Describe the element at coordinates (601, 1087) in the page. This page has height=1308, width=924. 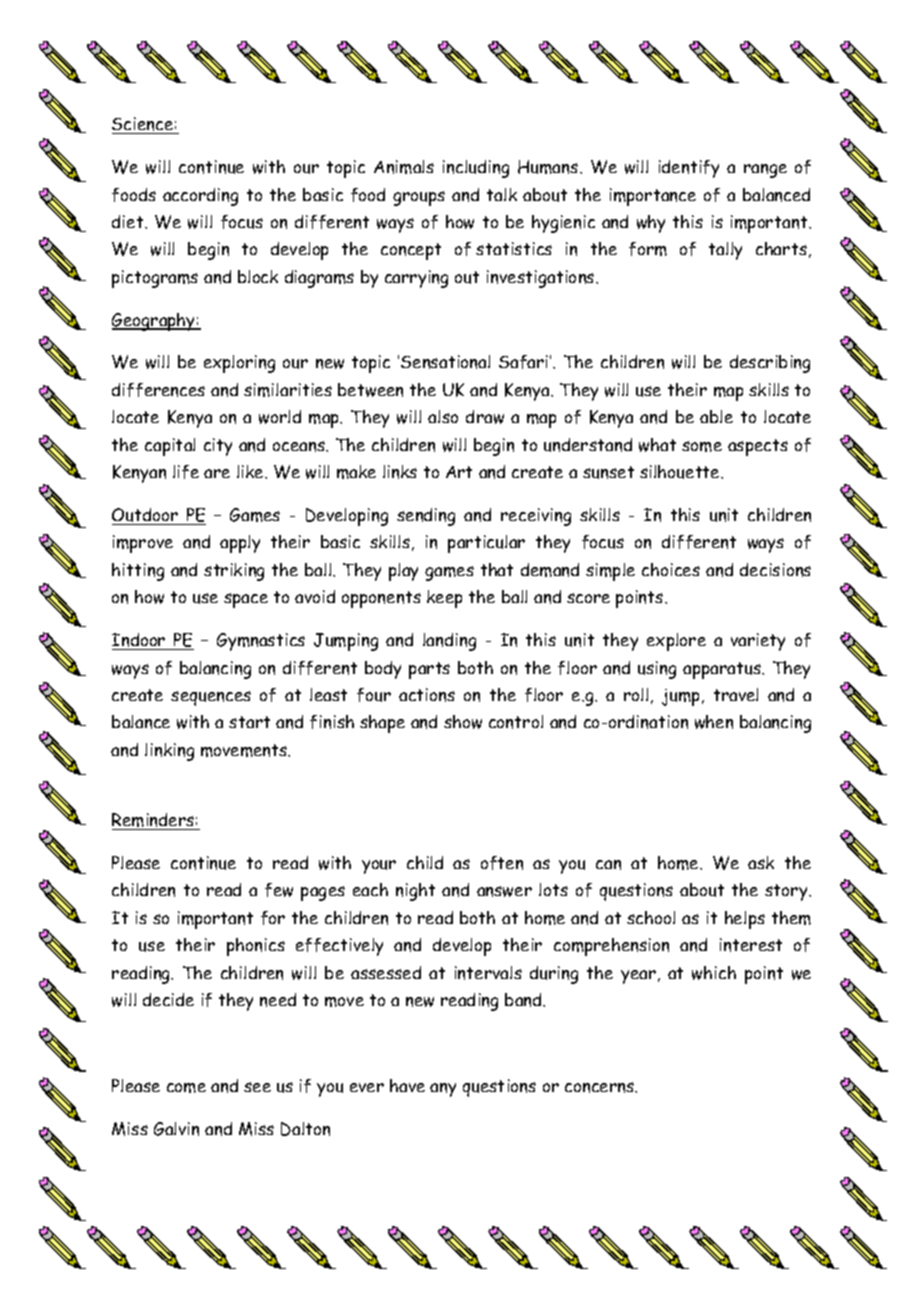
I see `concerns` at that location.
